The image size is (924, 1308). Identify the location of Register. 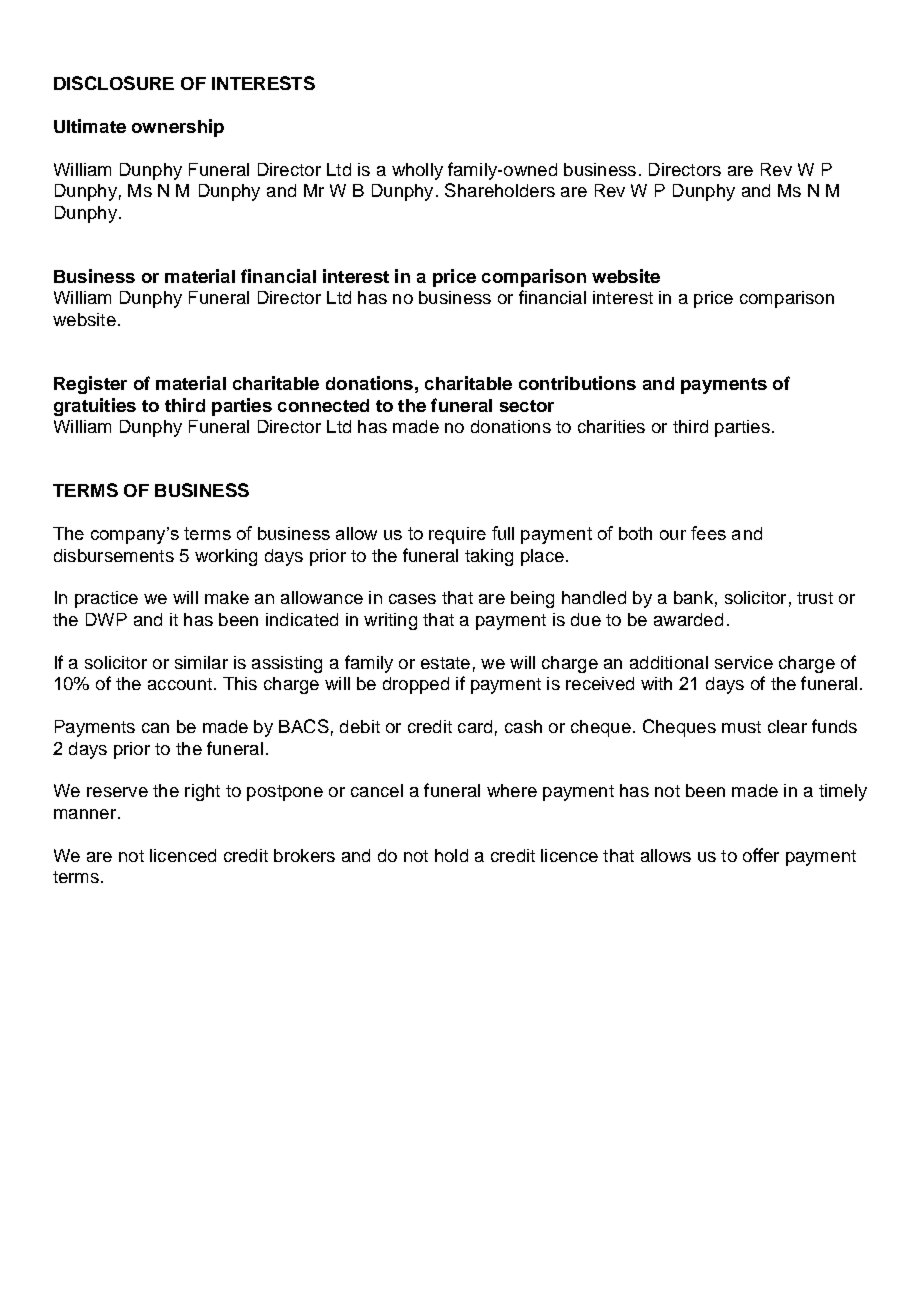
(90, 385).
